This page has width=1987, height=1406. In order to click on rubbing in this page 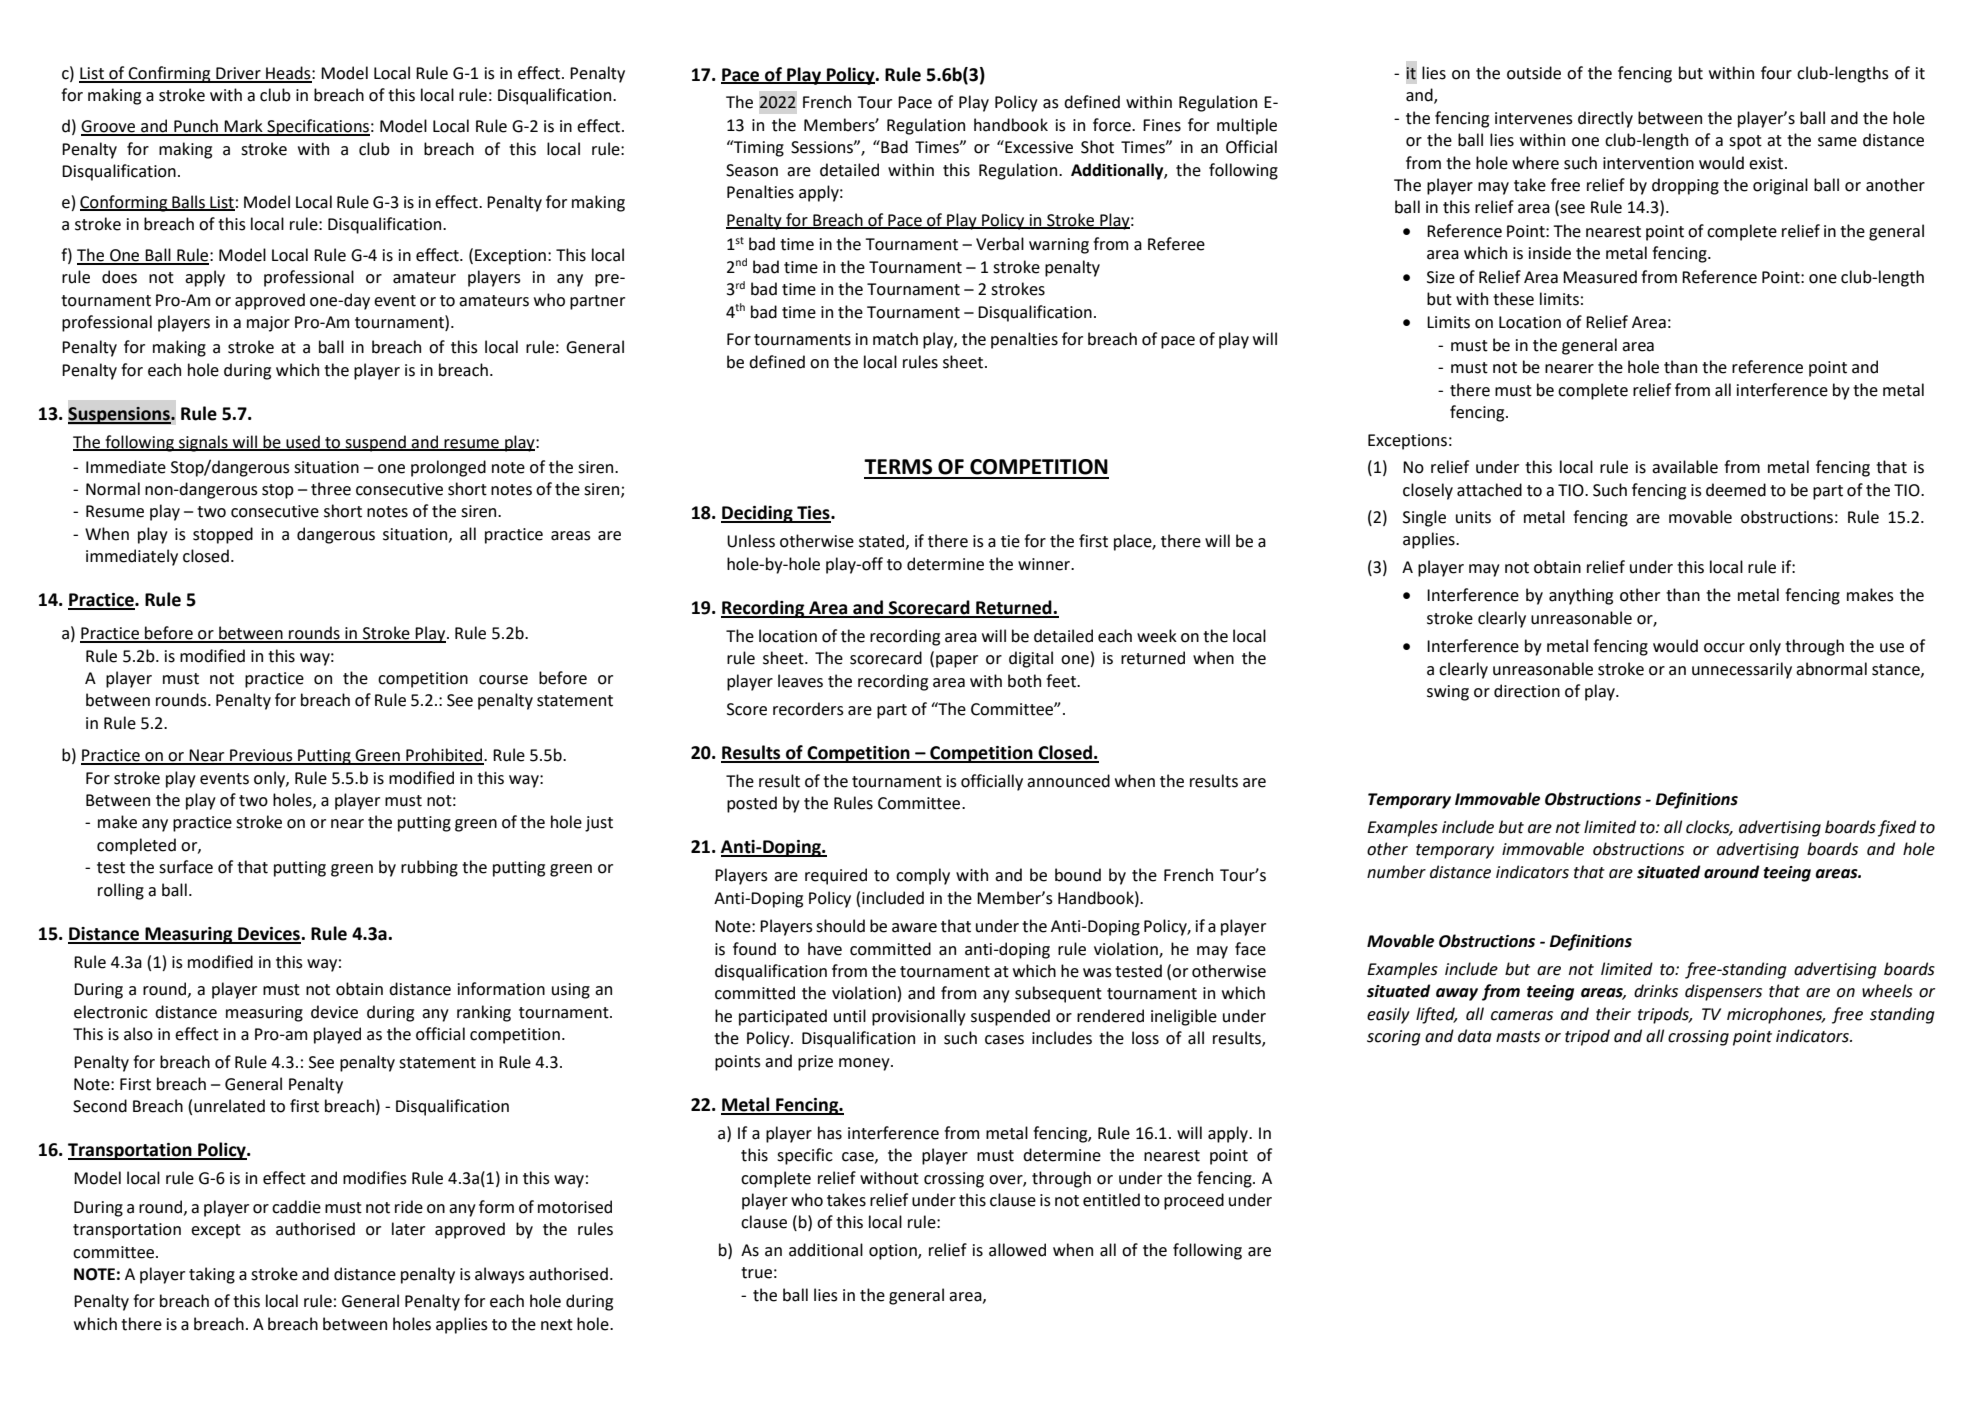, I will do `click(429, 868)`.
